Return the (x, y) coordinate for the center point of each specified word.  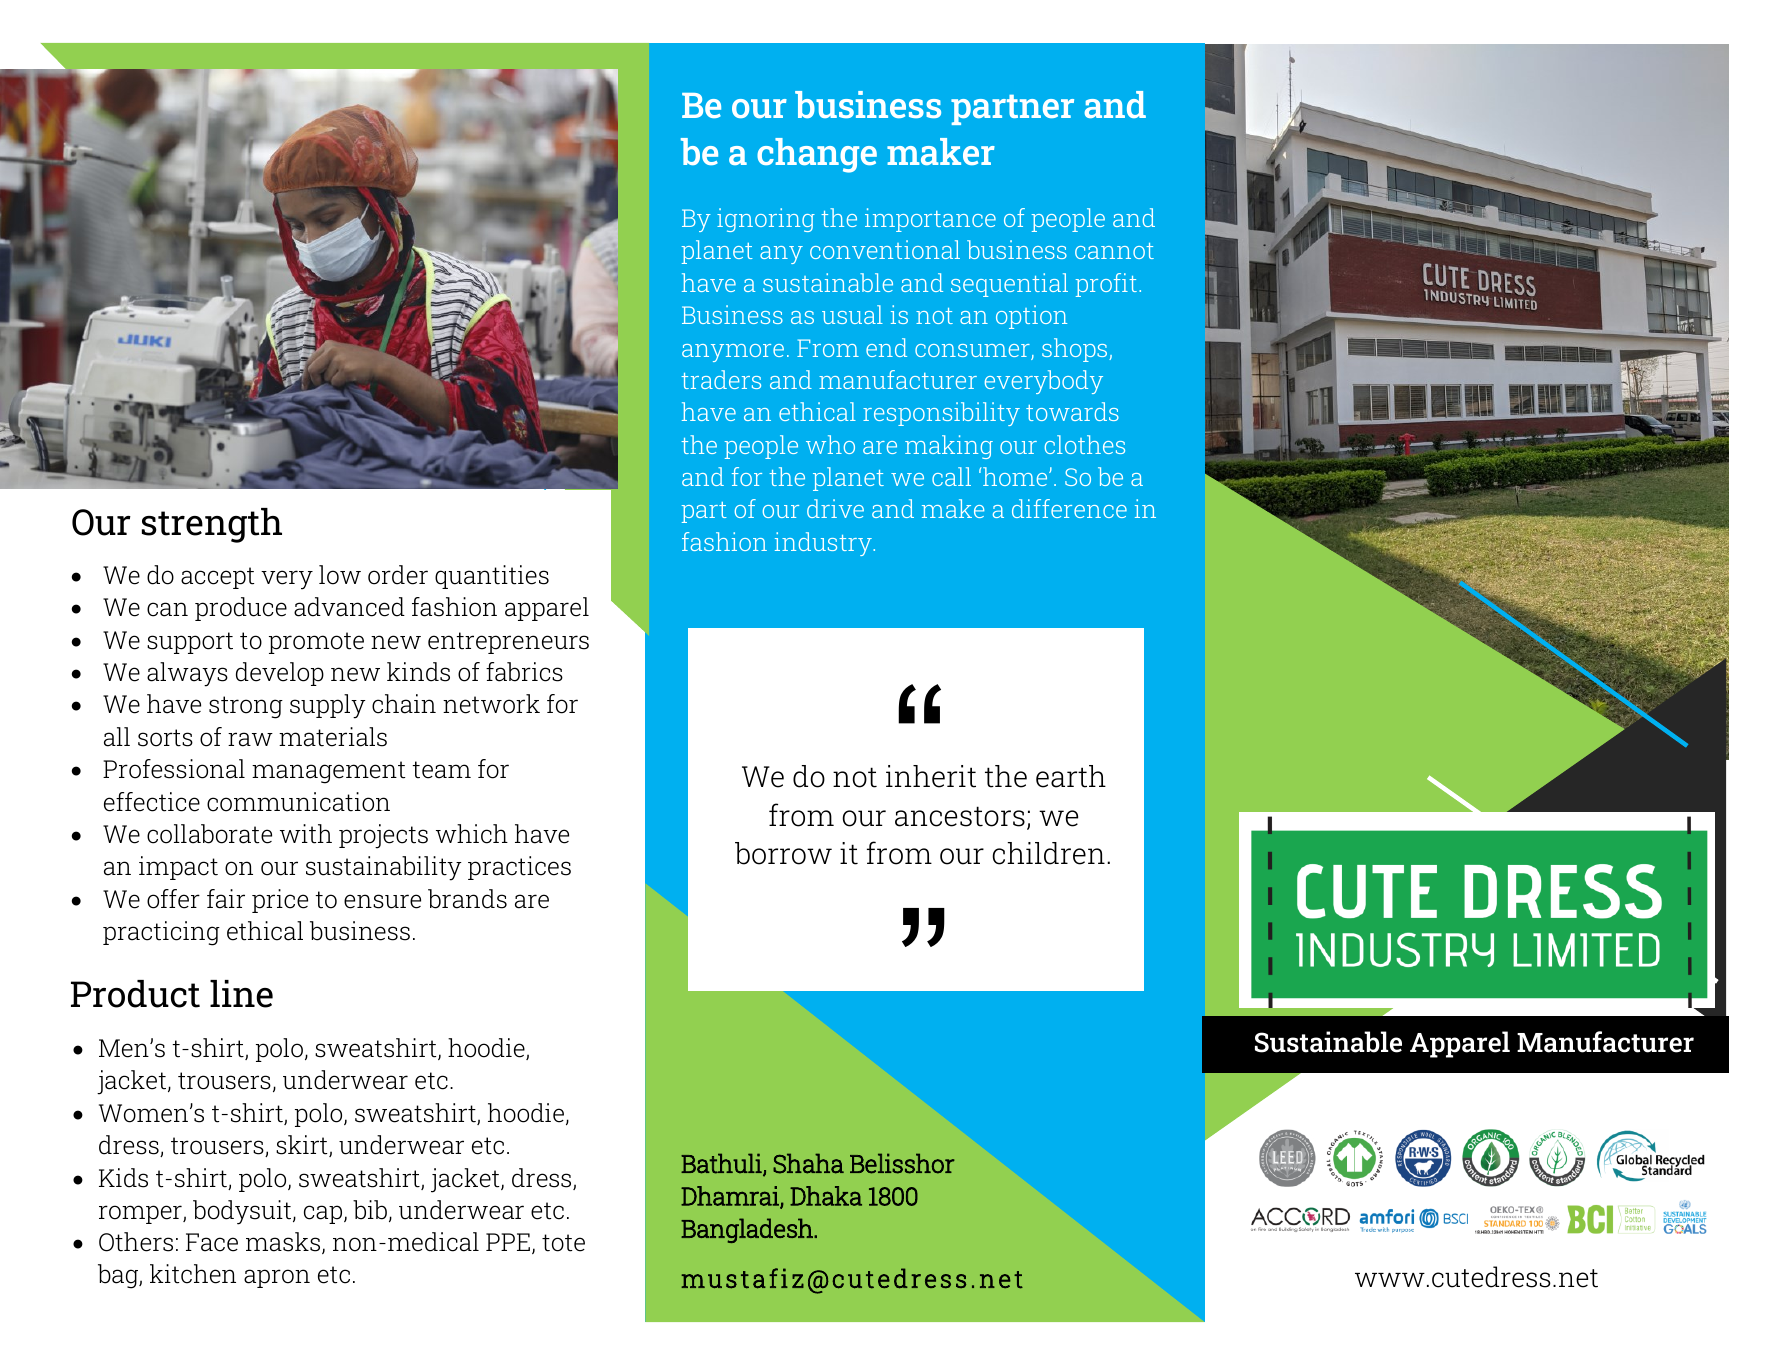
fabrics (524, 672)
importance (930, 220)
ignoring (766, 220)
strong (246, 707)
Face (212, 1242)
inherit (931, 776)
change (817, 155)
